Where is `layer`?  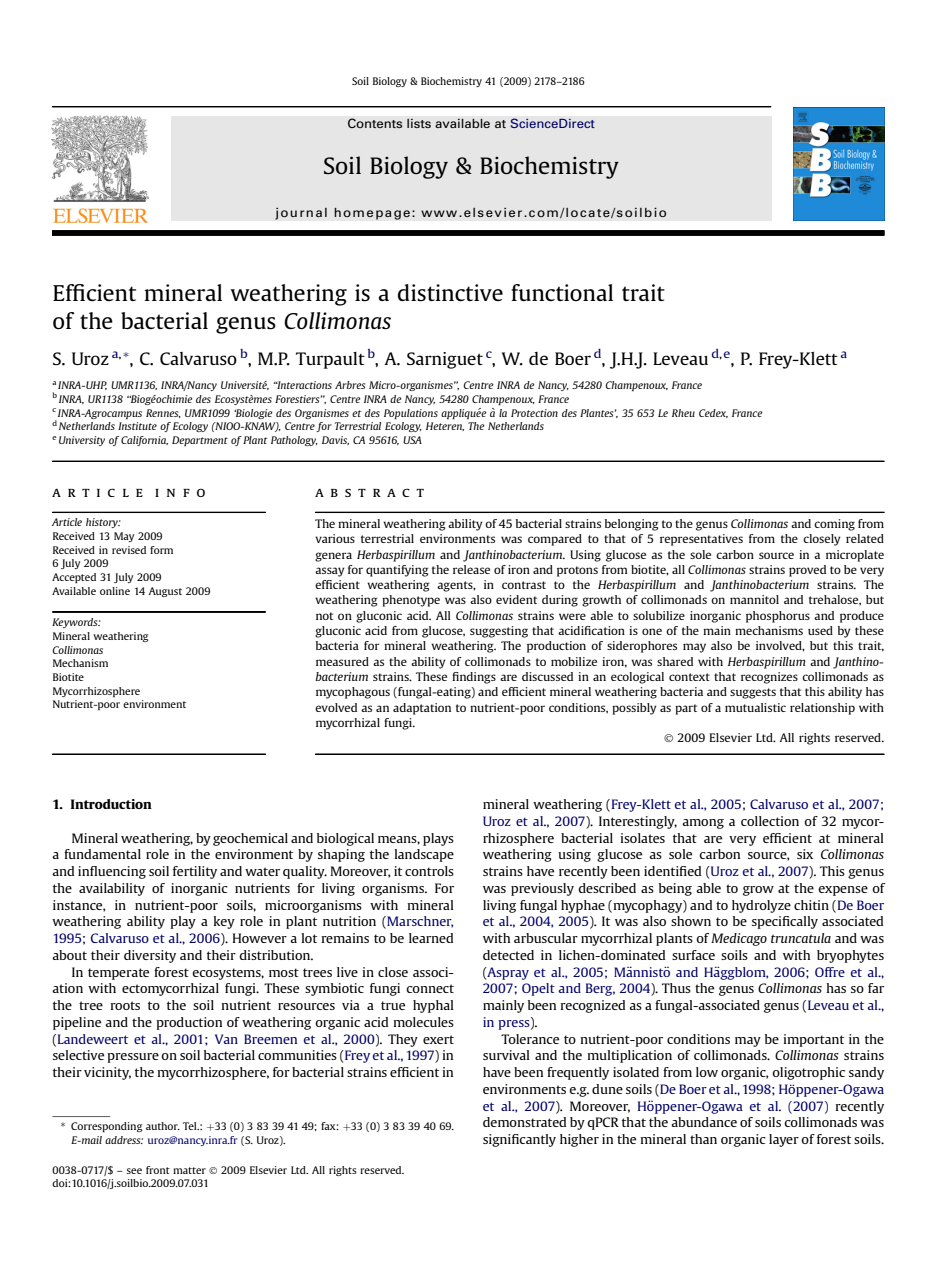 layer is located at coordinates (784, 1140).
